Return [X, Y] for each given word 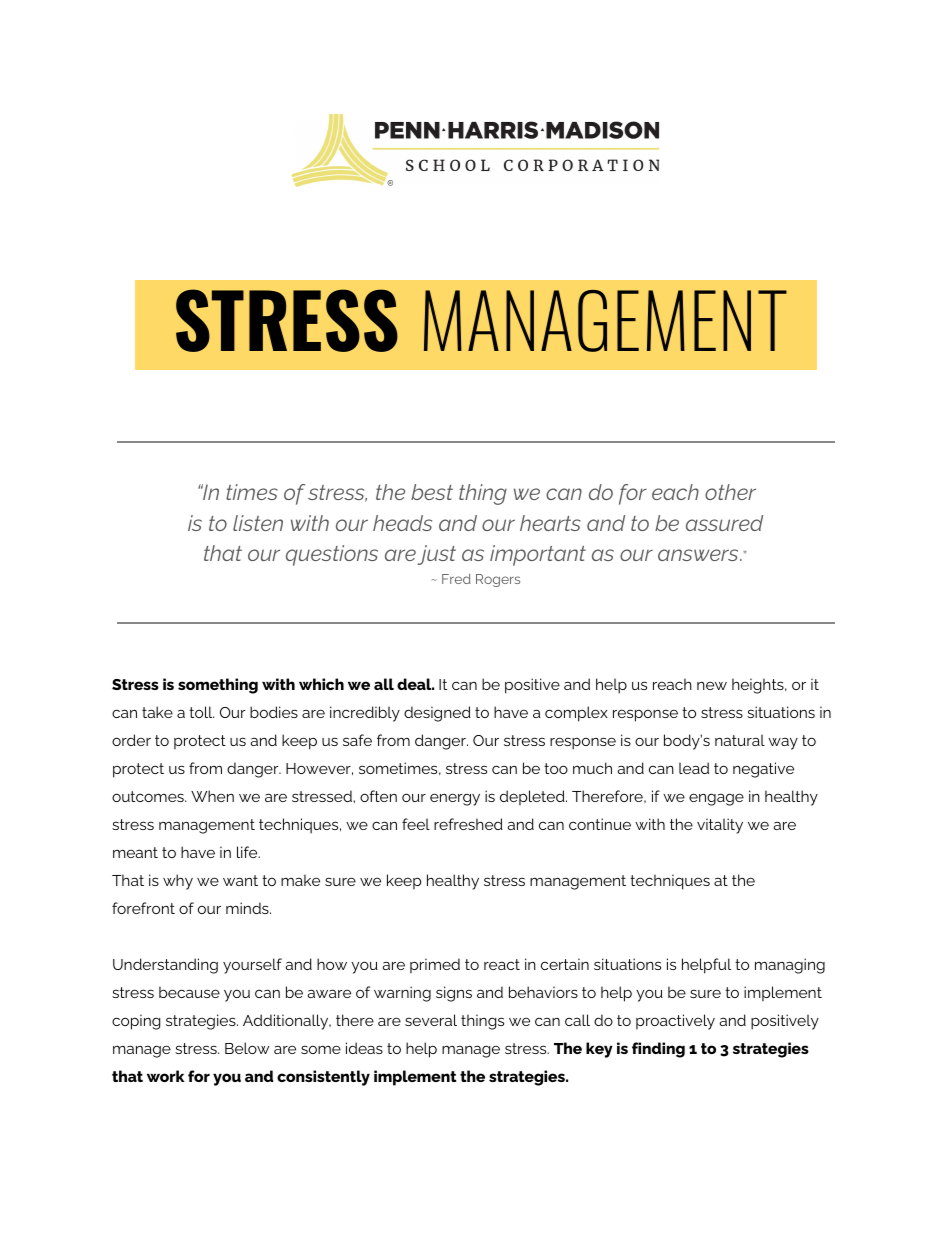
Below [247, 1048]
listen [258, 523]
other [730, 492]
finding [658, 1050]
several [431, 1020]
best [432, 492]
